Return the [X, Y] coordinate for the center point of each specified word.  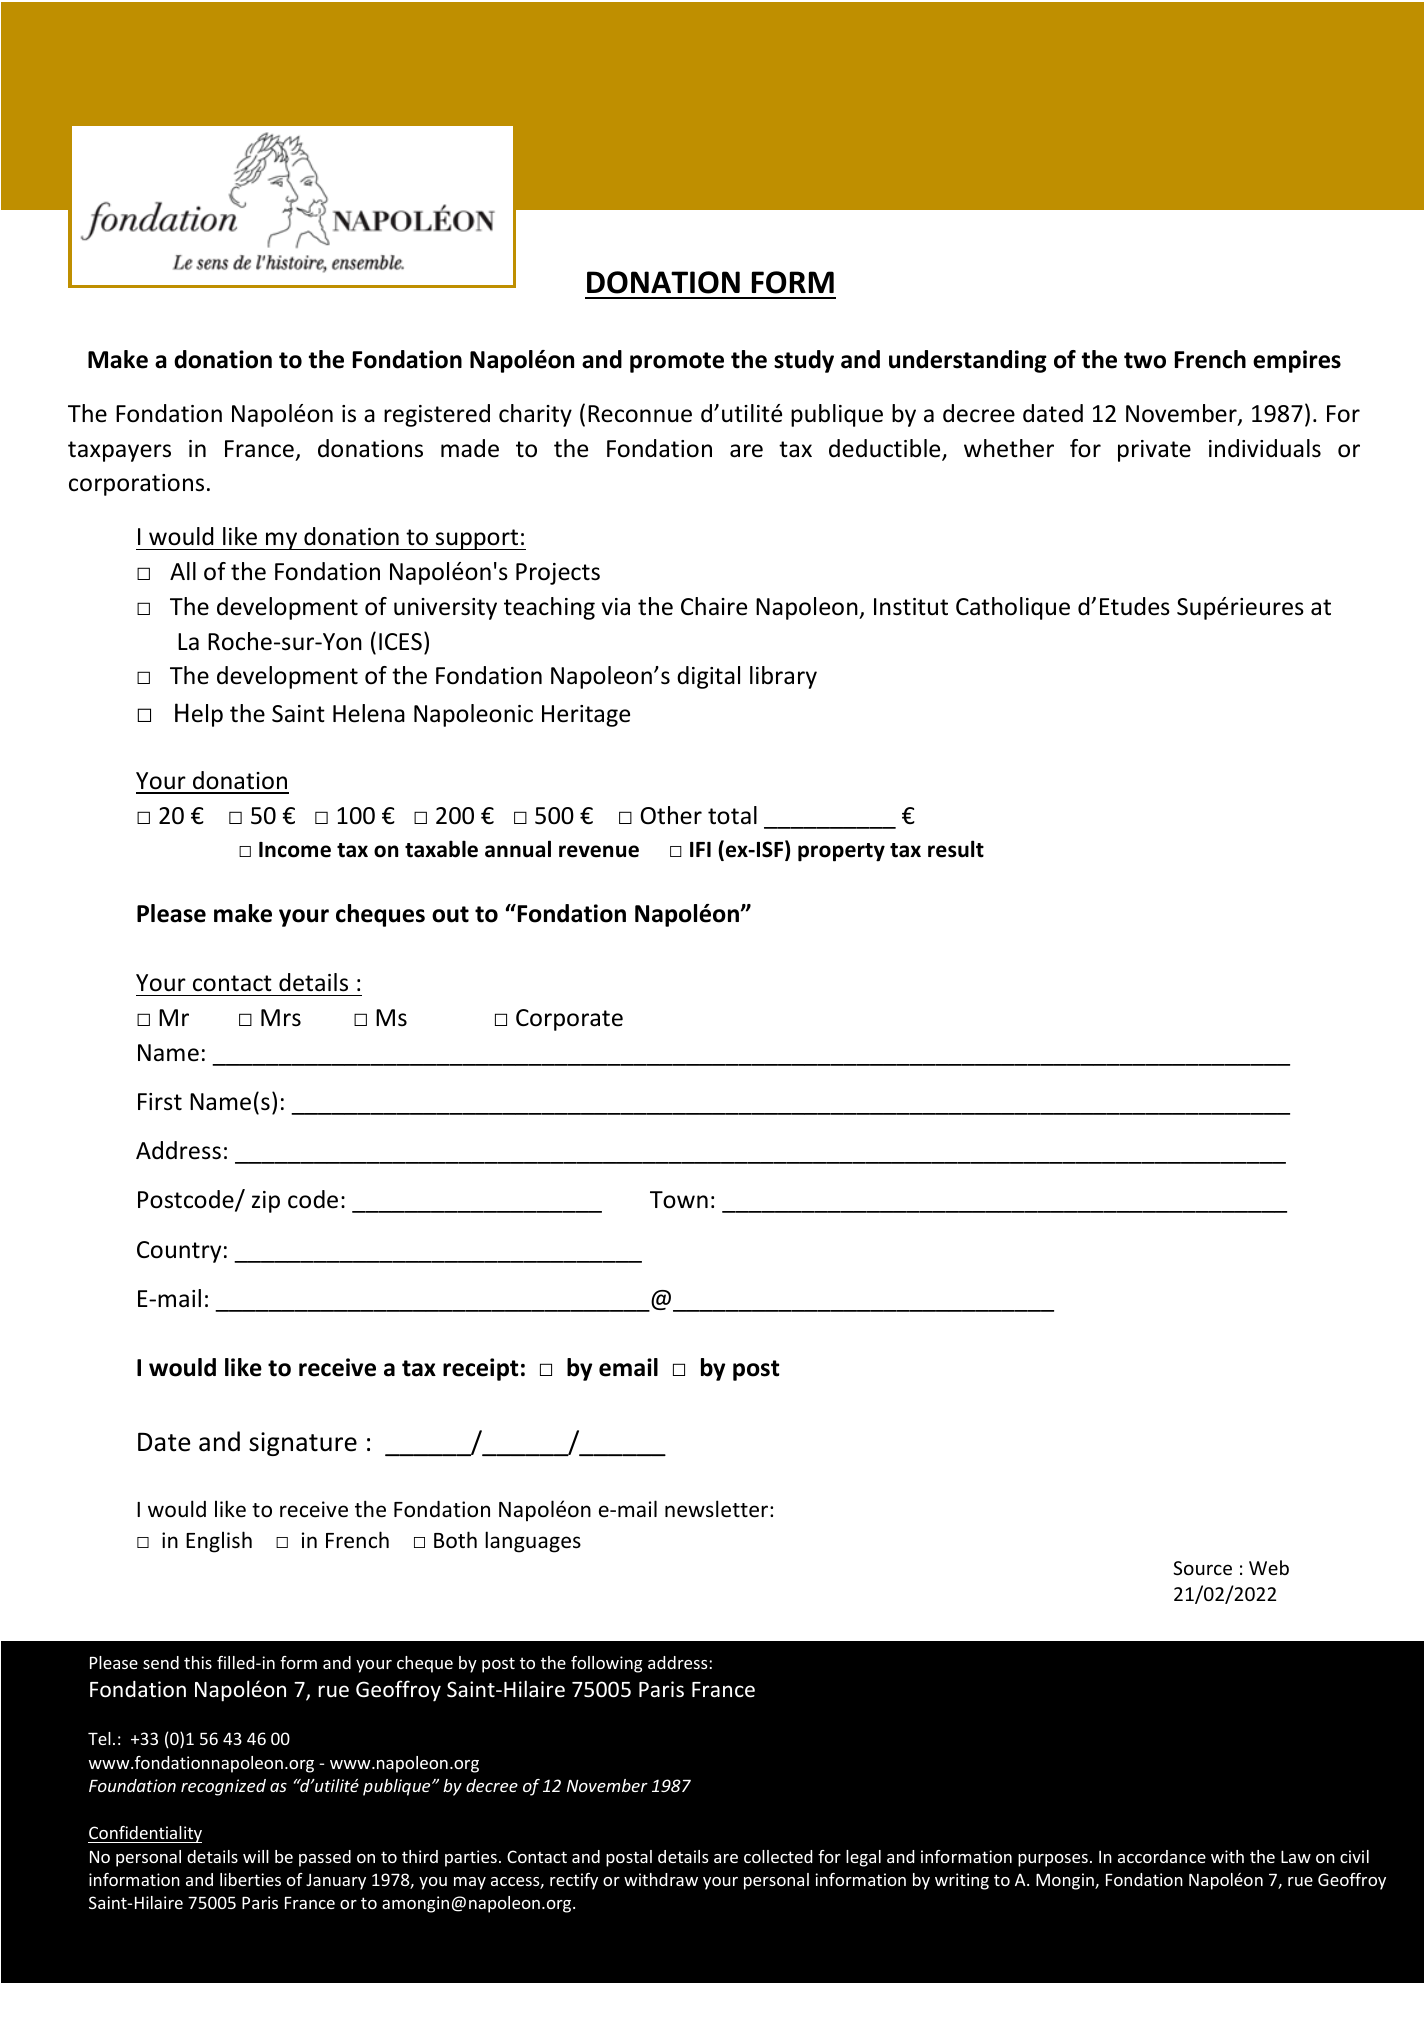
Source [1202, 1568]
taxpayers [119, 451]
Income [295, 850]
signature [303, 1444]
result [956, 849]
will [256, 1856]
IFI [700, 849]
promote [677, 362]
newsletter [718, 1509]
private [1154, 451]
